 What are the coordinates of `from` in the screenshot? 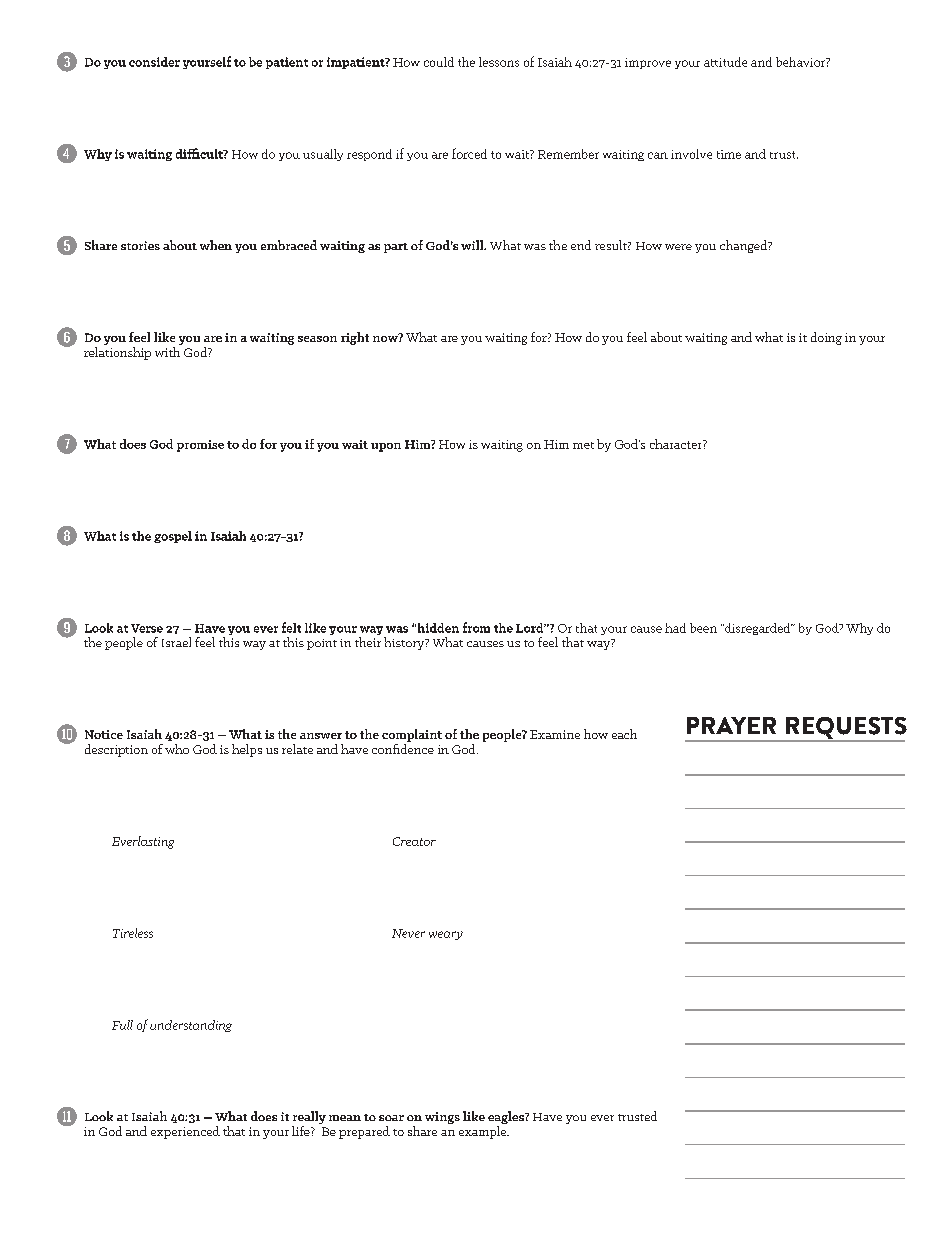 It's located at (476, 627).
